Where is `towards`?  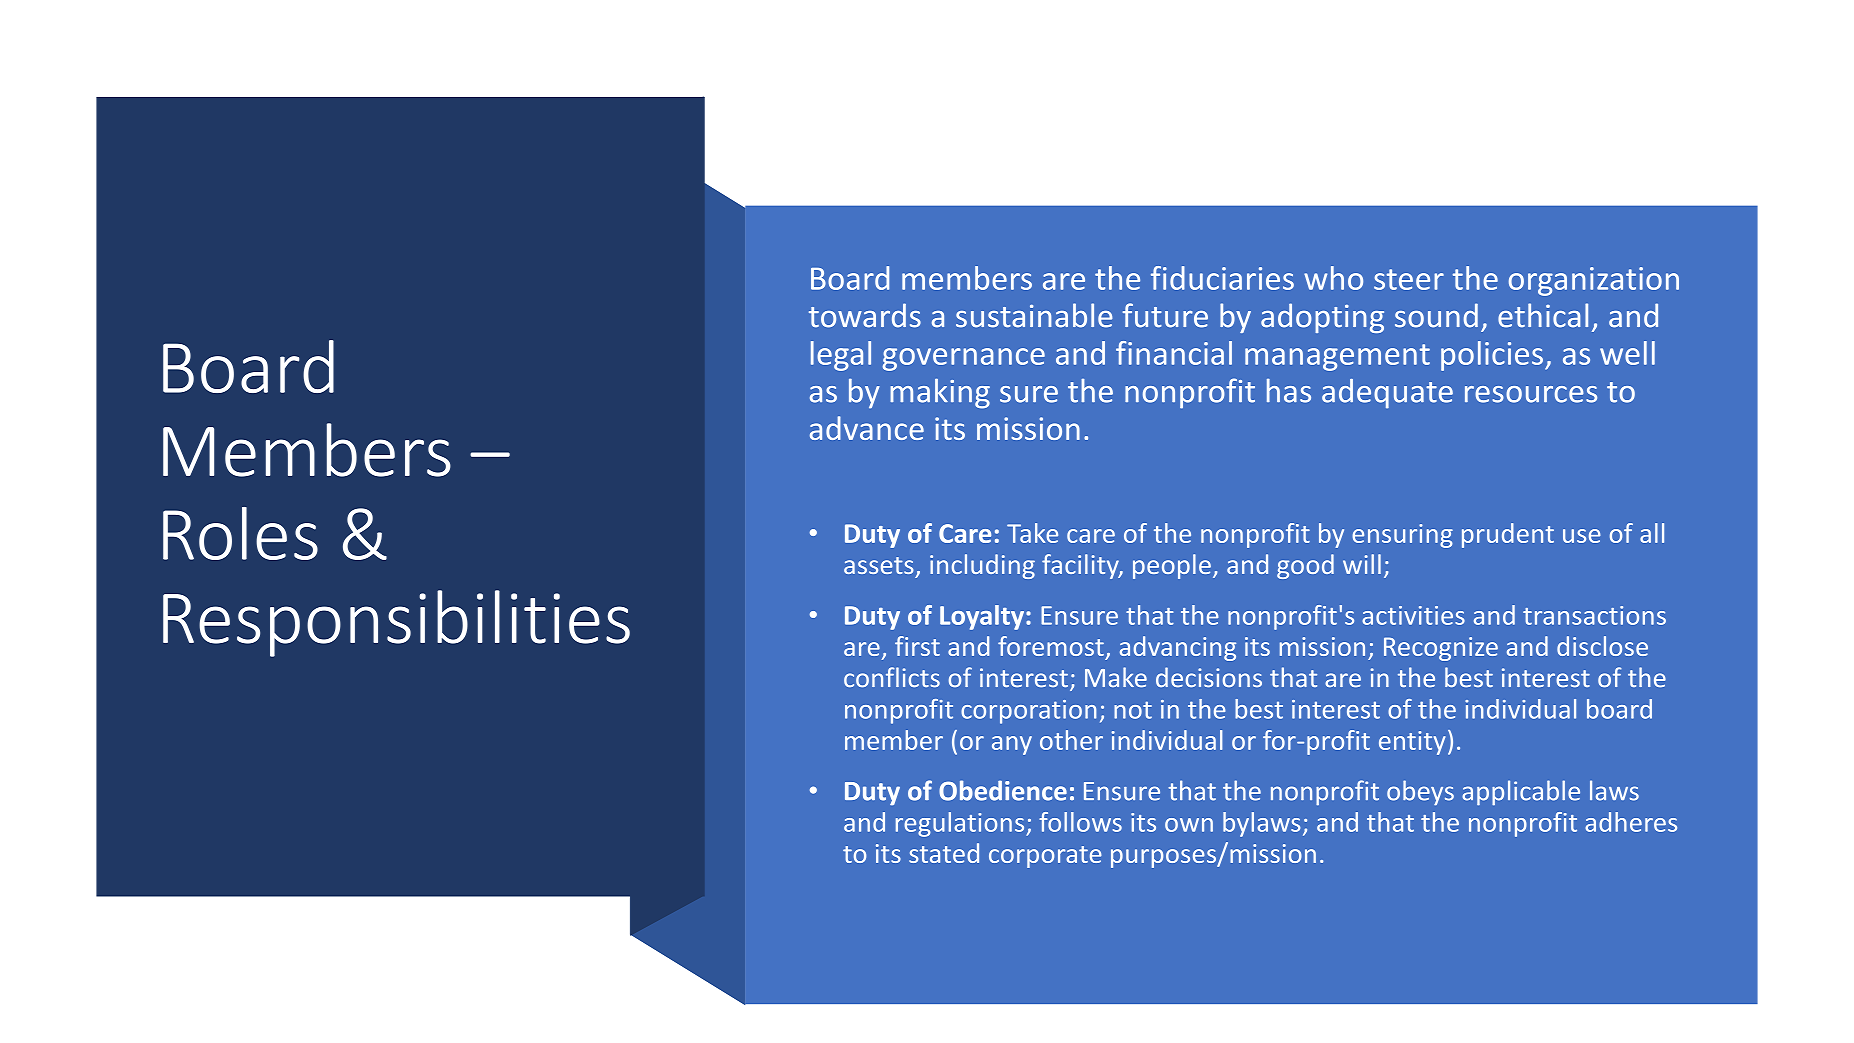 towards is located at coordinates (865, 315).
